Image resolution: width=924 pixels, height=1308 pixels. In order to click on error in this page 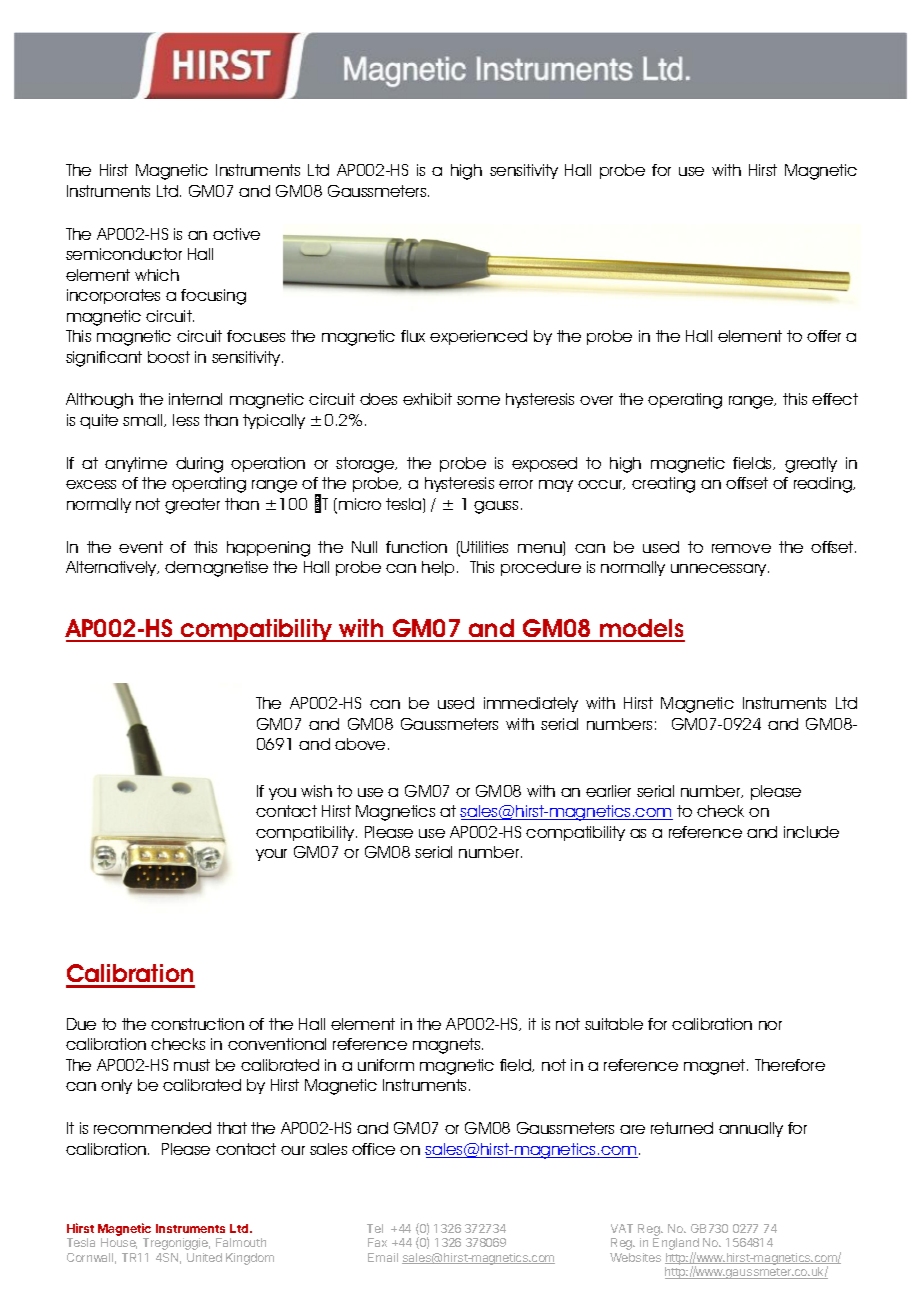, I will do `click(516, 484)`.
